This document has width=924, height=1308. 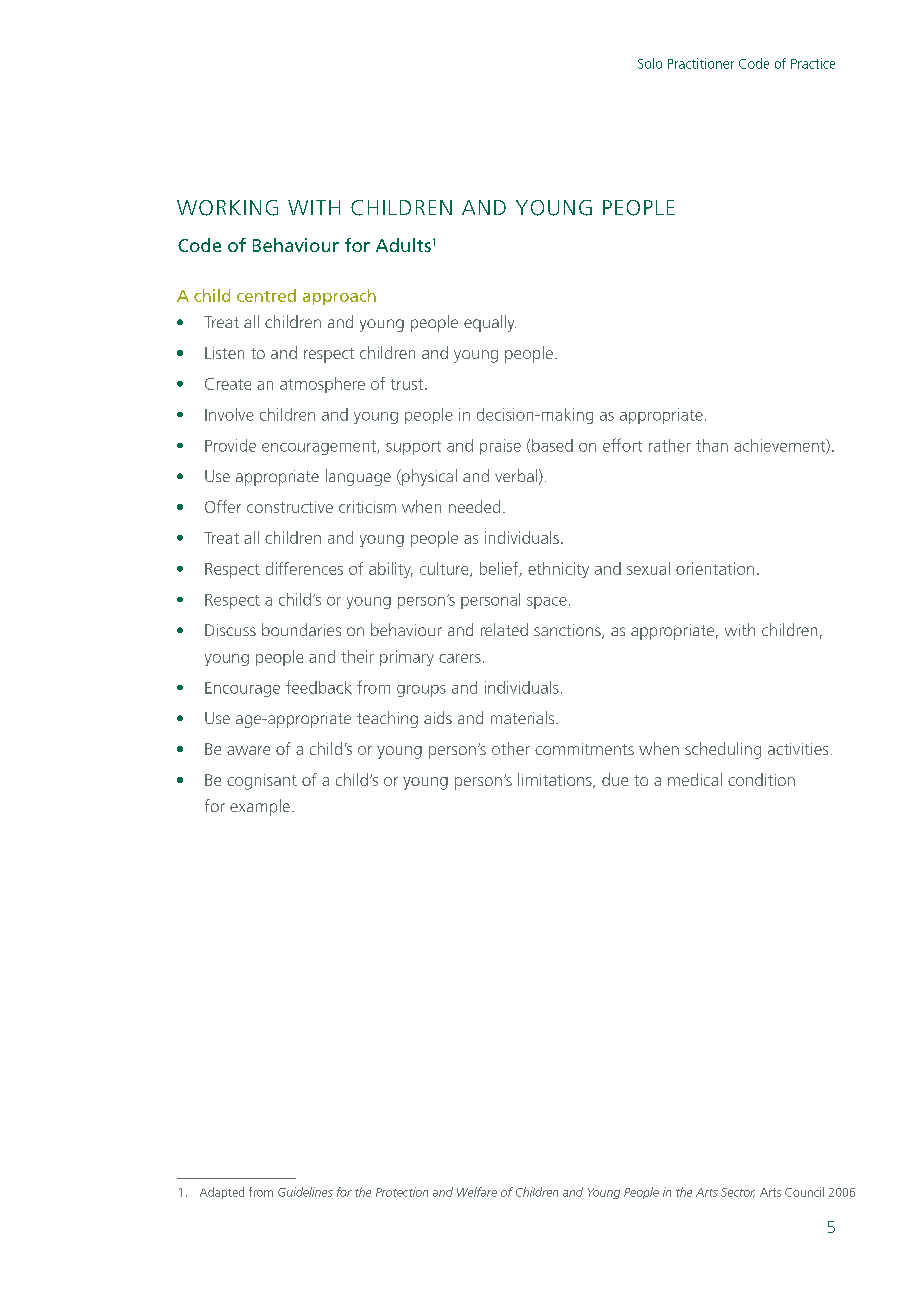 I want to click on example, so click(x=260, y=807).
